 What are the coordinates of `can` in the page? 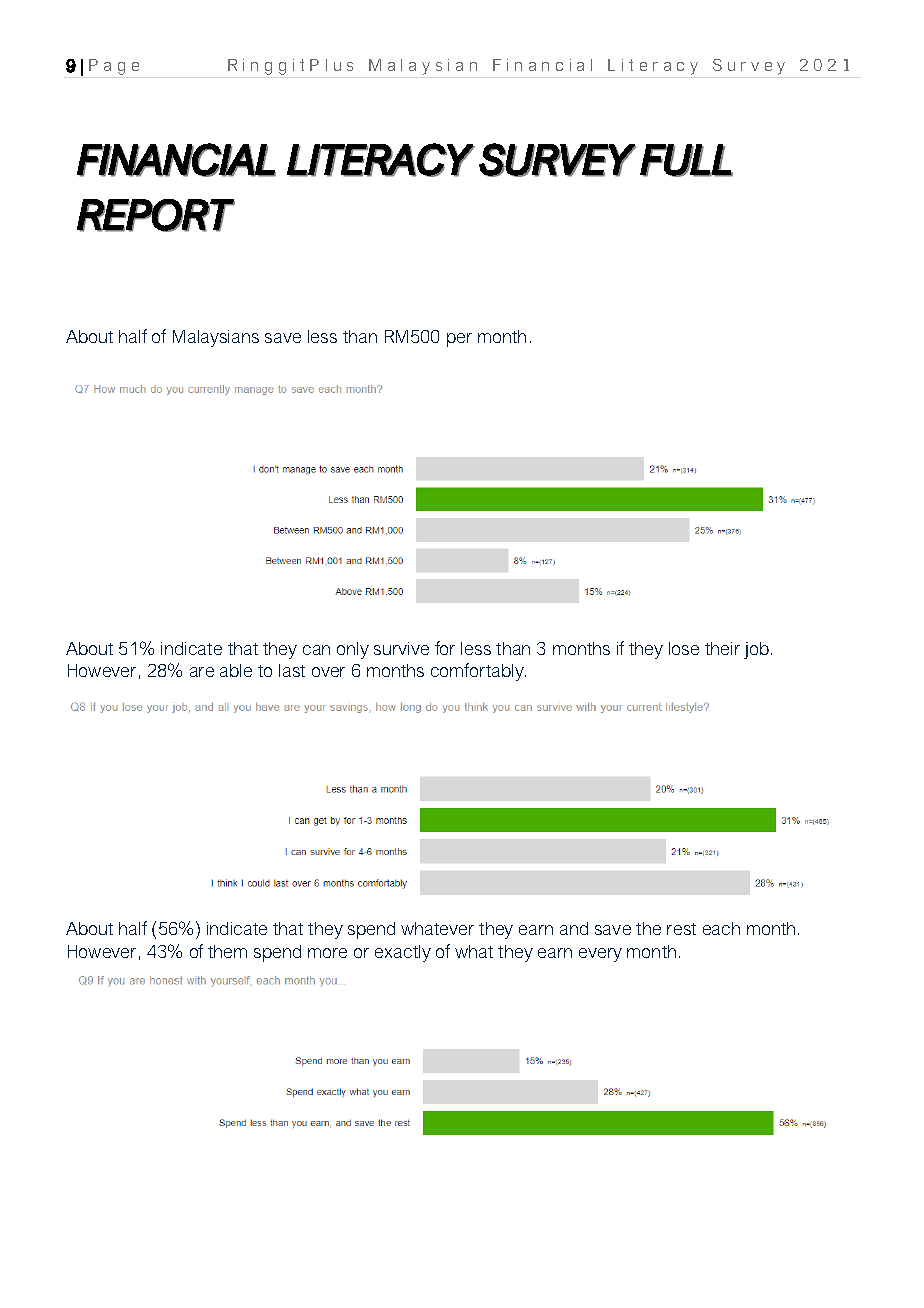 It's located at (316, 650).
